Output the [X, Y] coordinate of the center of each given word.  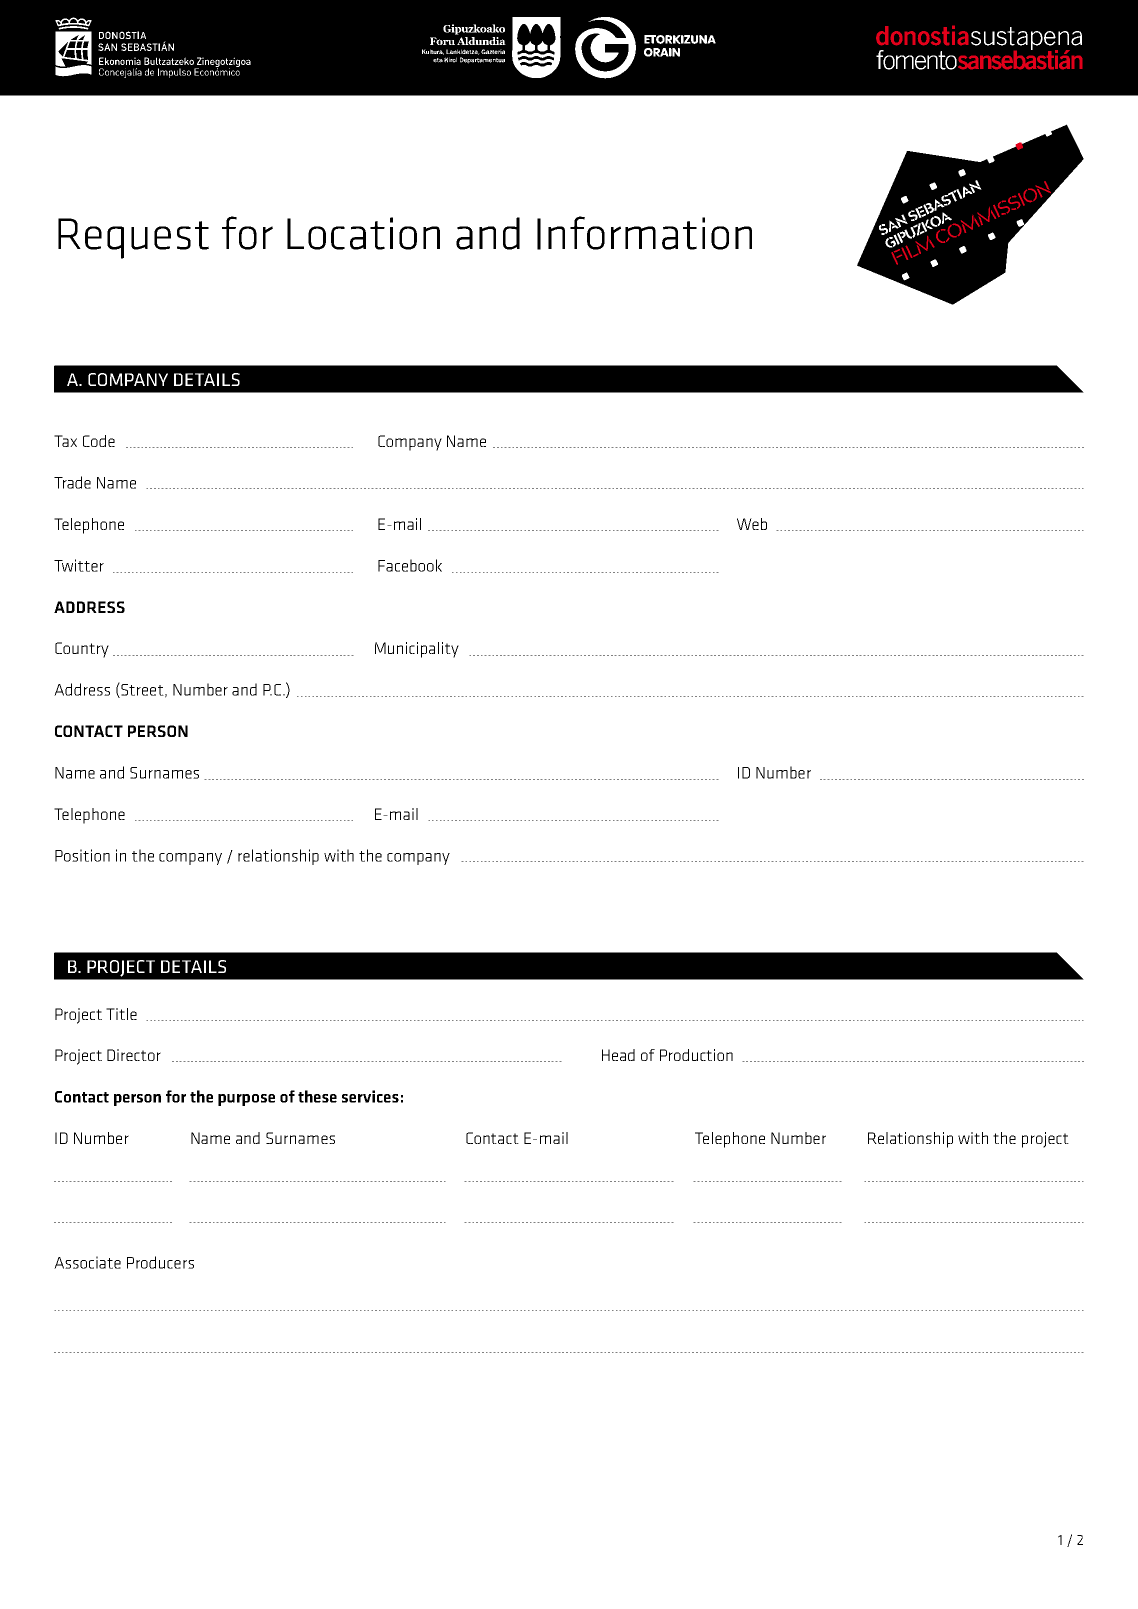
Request [133, 238]
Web [752, 524]
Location [363, 233]
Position [82, 855]
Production [696, 1055]
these [317, 1096]
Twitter [79, 565]
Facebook [410, 565]
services [370, 1096]
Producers [160, 1262]
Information [644, 233]
